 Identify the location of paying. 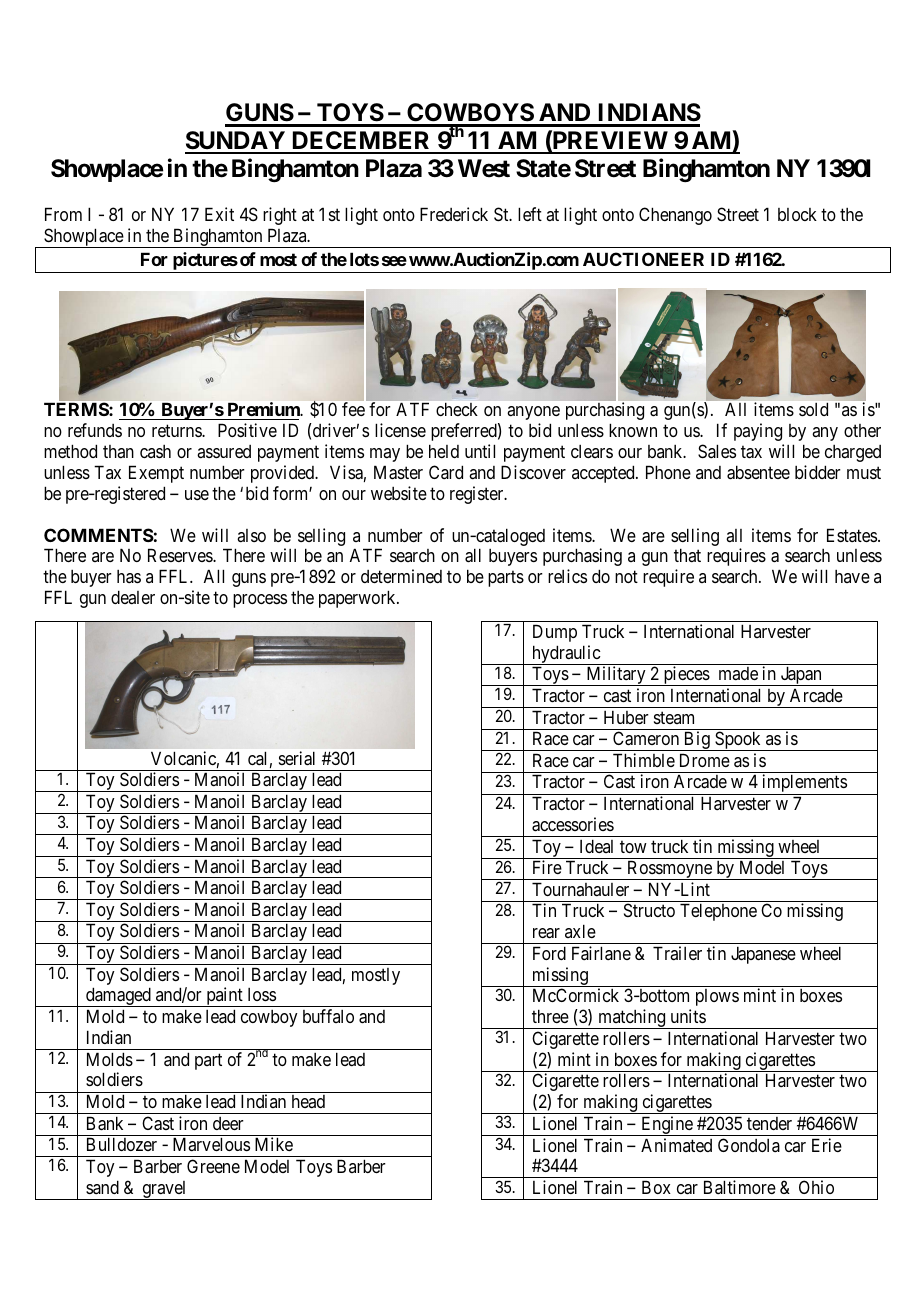
(758, 432).
